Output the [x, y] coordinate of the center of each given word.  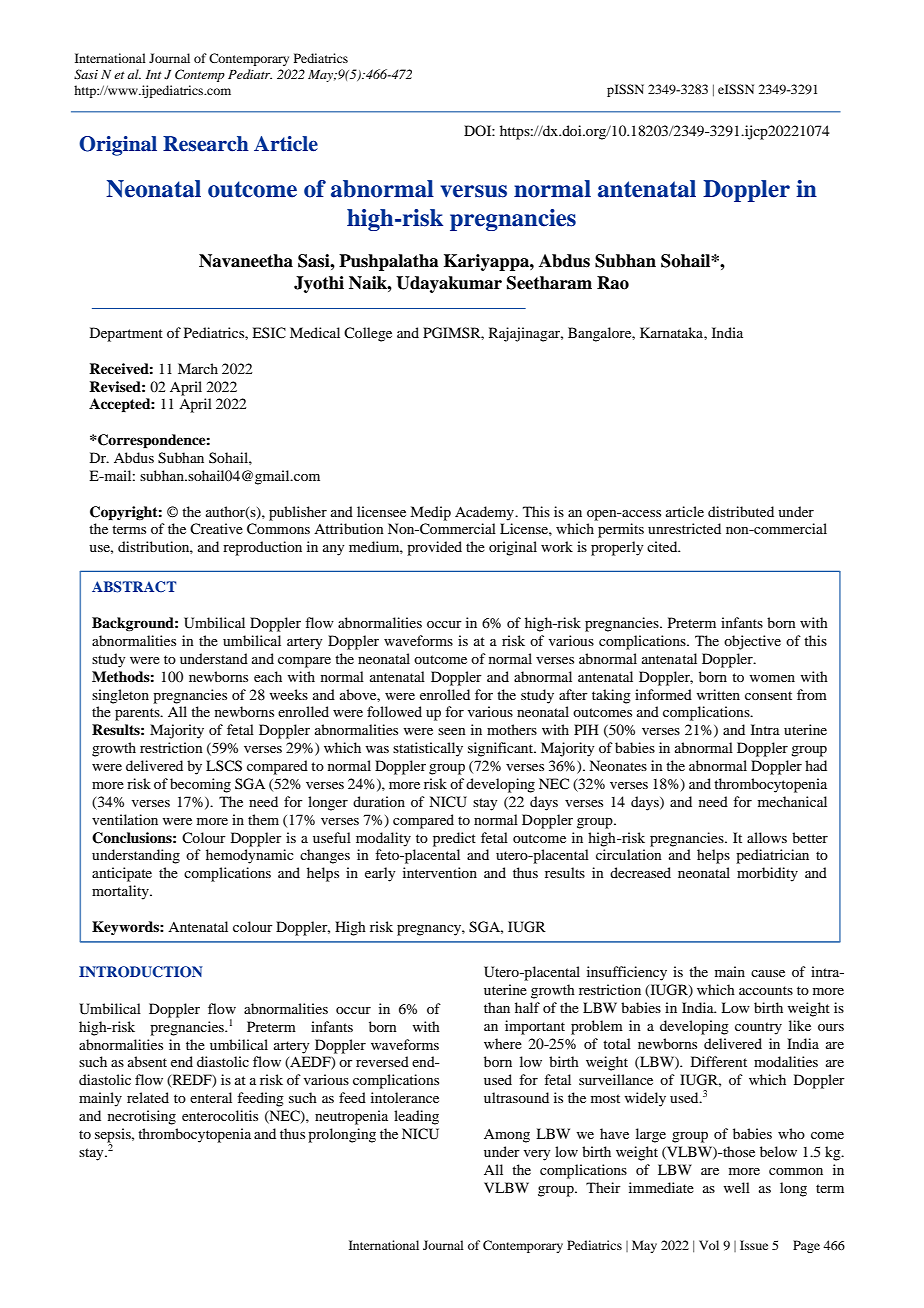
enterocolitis [220, 1115]
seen [452, 731]
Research [206, 144]
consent [768, 695]
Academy [485, 513]
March [198, 368]
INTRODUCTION [140, 972]
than [497, 1007]
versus [473, 191]
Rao [613, 283]
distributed [741, 511]
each [268, 676]
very [537, 1155]
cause [768, 973]
